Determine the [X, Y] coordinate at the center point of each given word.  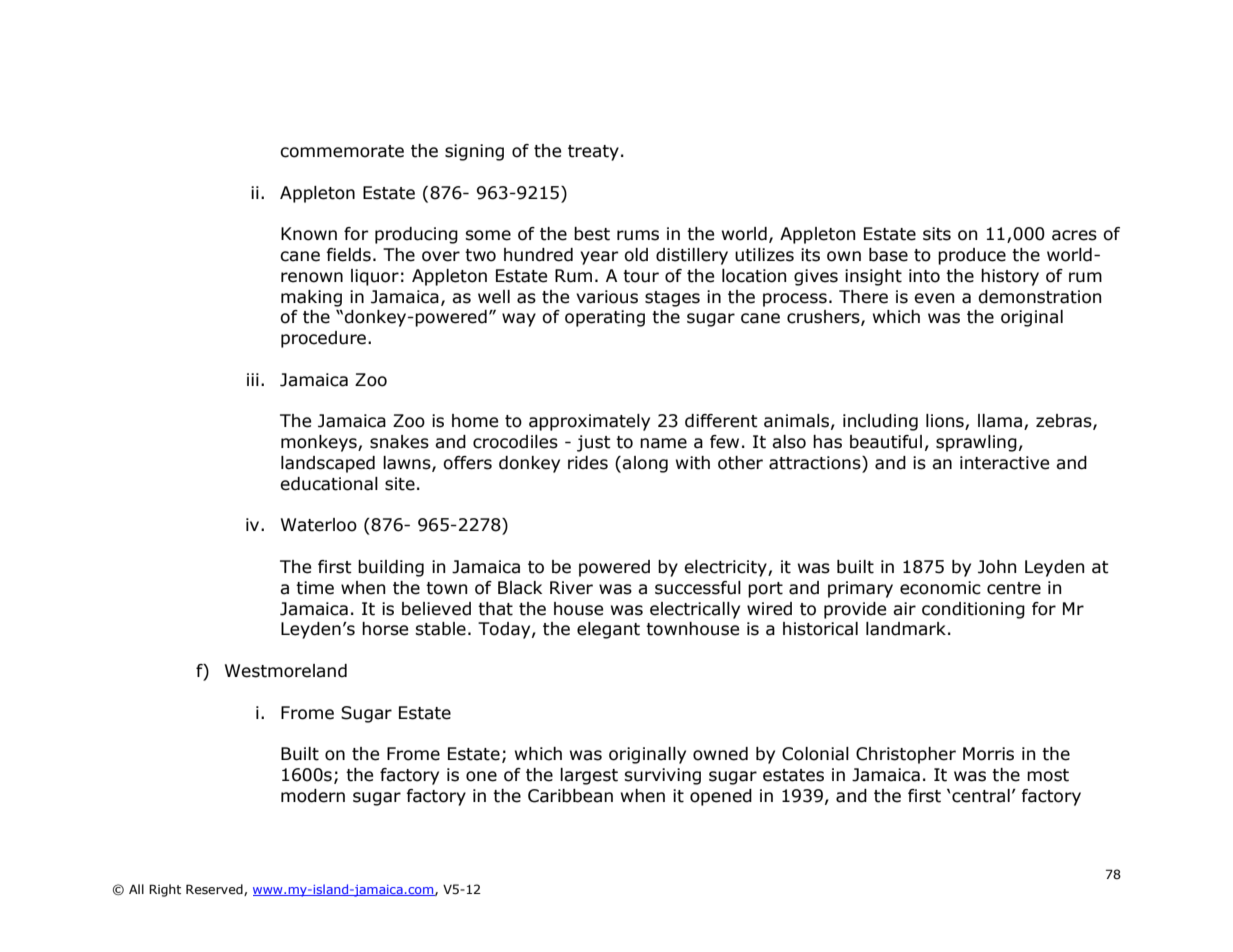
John [997, 567]
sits [937, 234]
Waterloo [319, 525]
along [645, 464]
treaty [593, 153]
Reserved [215, 890]
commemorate [342, 151]
